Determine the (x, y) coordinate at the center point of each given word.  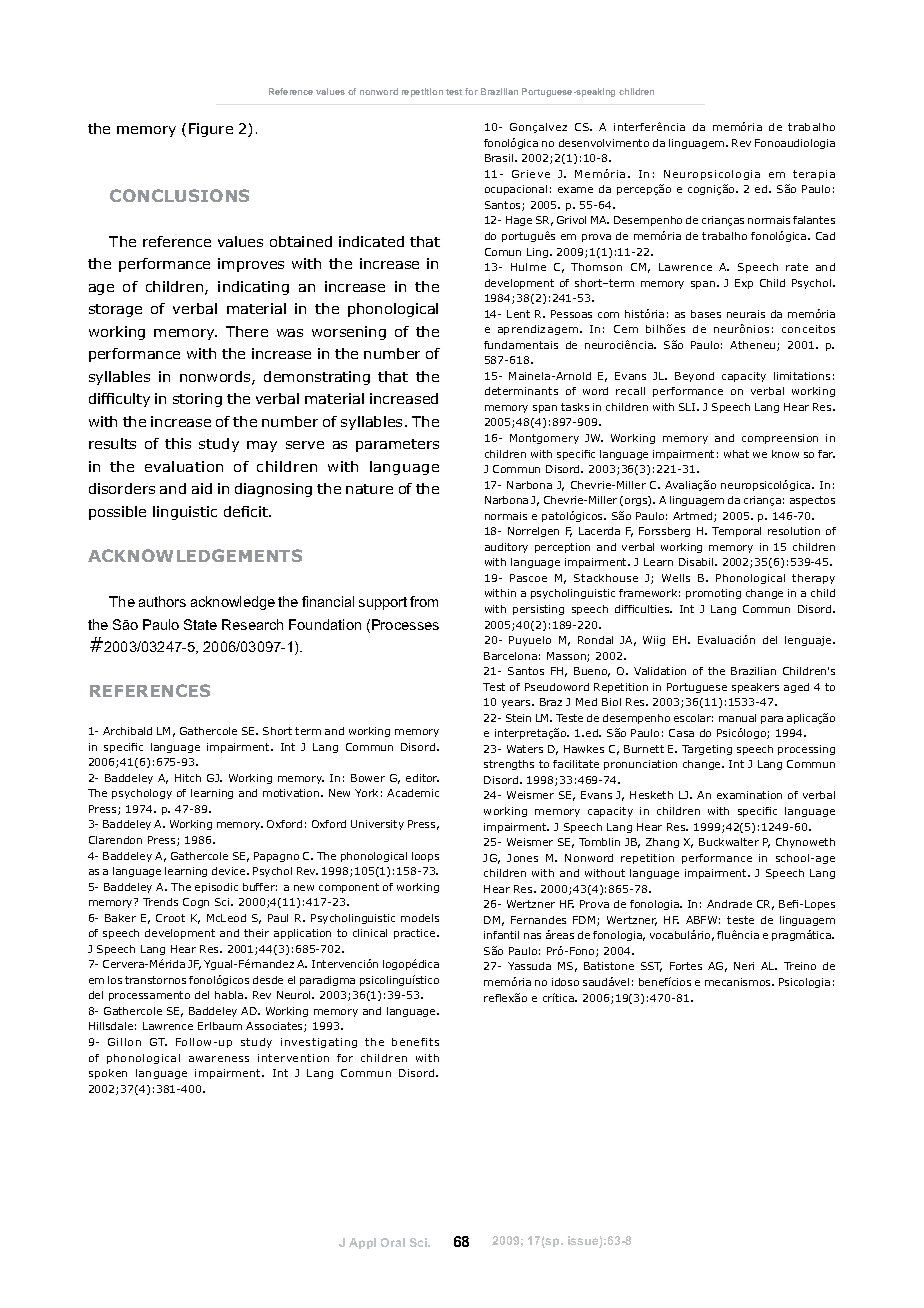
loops (425, 857)
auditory (506, 548)
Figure (211, 130)
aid (202, 488)
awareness (219, 1059)
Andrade (729, 904)
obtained (301, 241)
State (200, 624)
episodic (216, 888)
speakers (755, 688)
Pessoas (571, 314)
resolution (794, 531)
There (247, 331)
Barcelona (510, 656)
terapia (814, 175)
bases (706, 314)
